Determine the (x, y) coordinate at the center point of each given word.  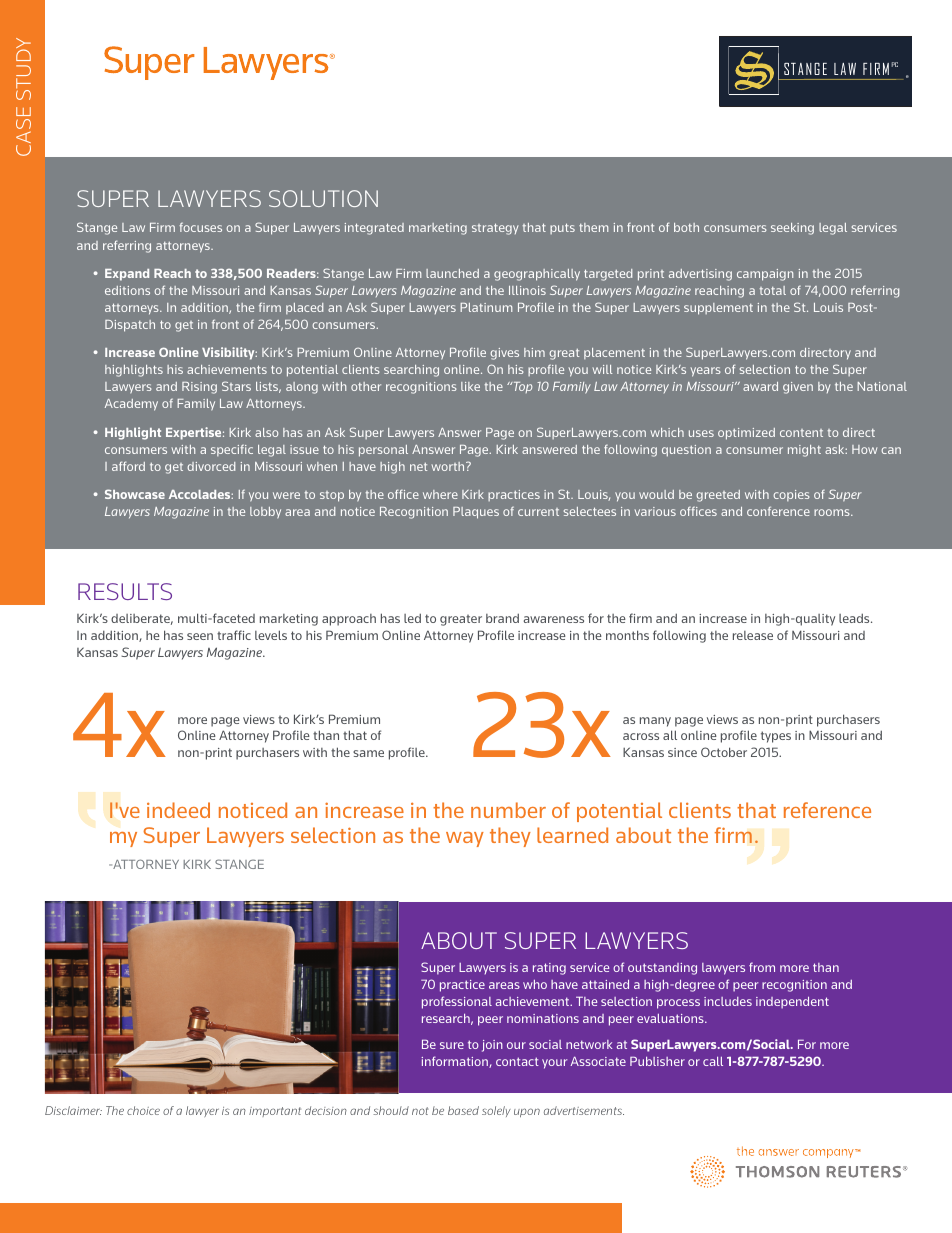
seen (200, 636)
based (463, 1110)
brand (502, 618)
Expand (127, 275)
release (753, 635)
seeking (792, 229)
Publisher (657, 1061)
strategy (495, 229)
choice (143, 1110)
